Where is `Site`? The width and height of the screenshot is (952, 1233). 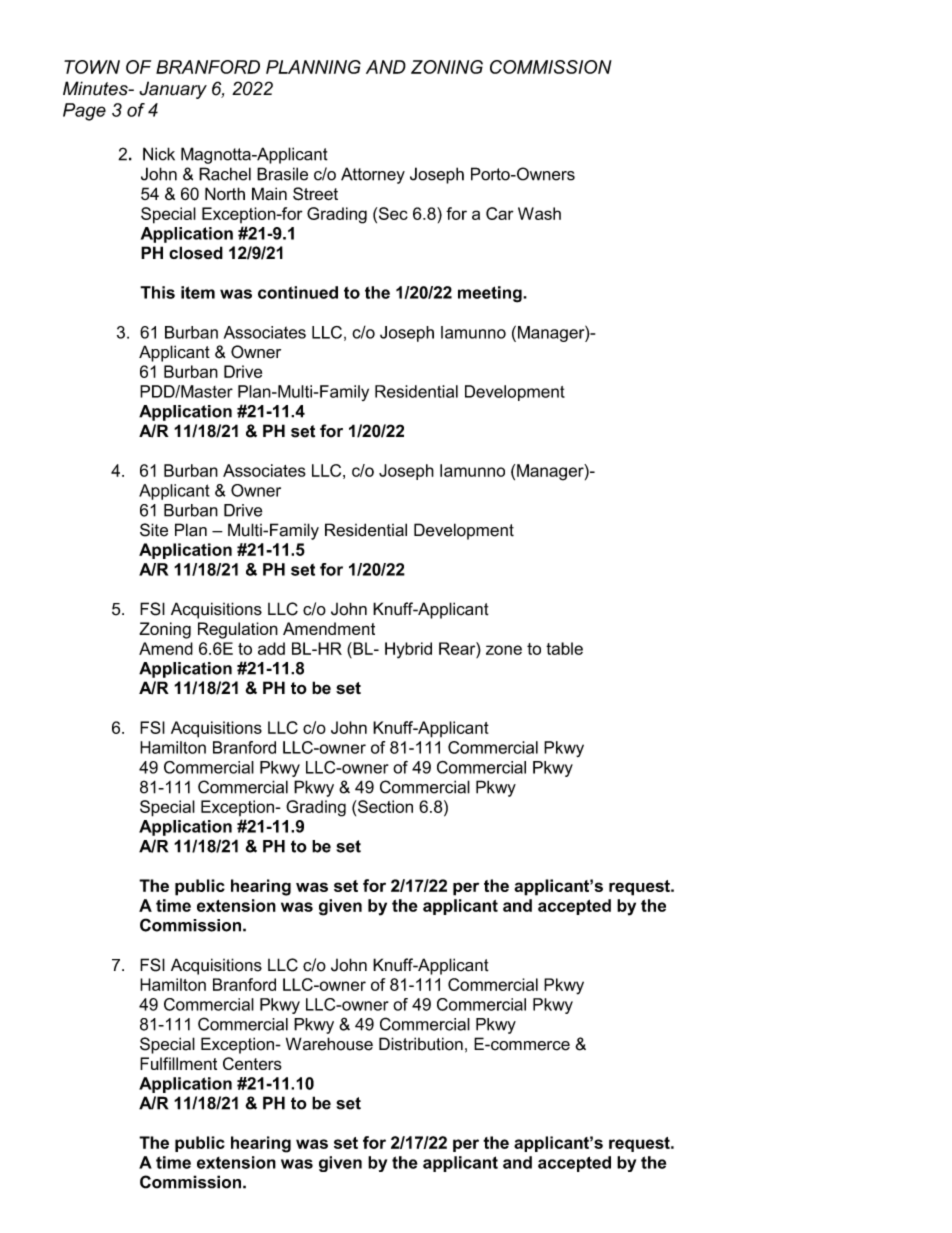
Site is located at coordinates (154, 530).
